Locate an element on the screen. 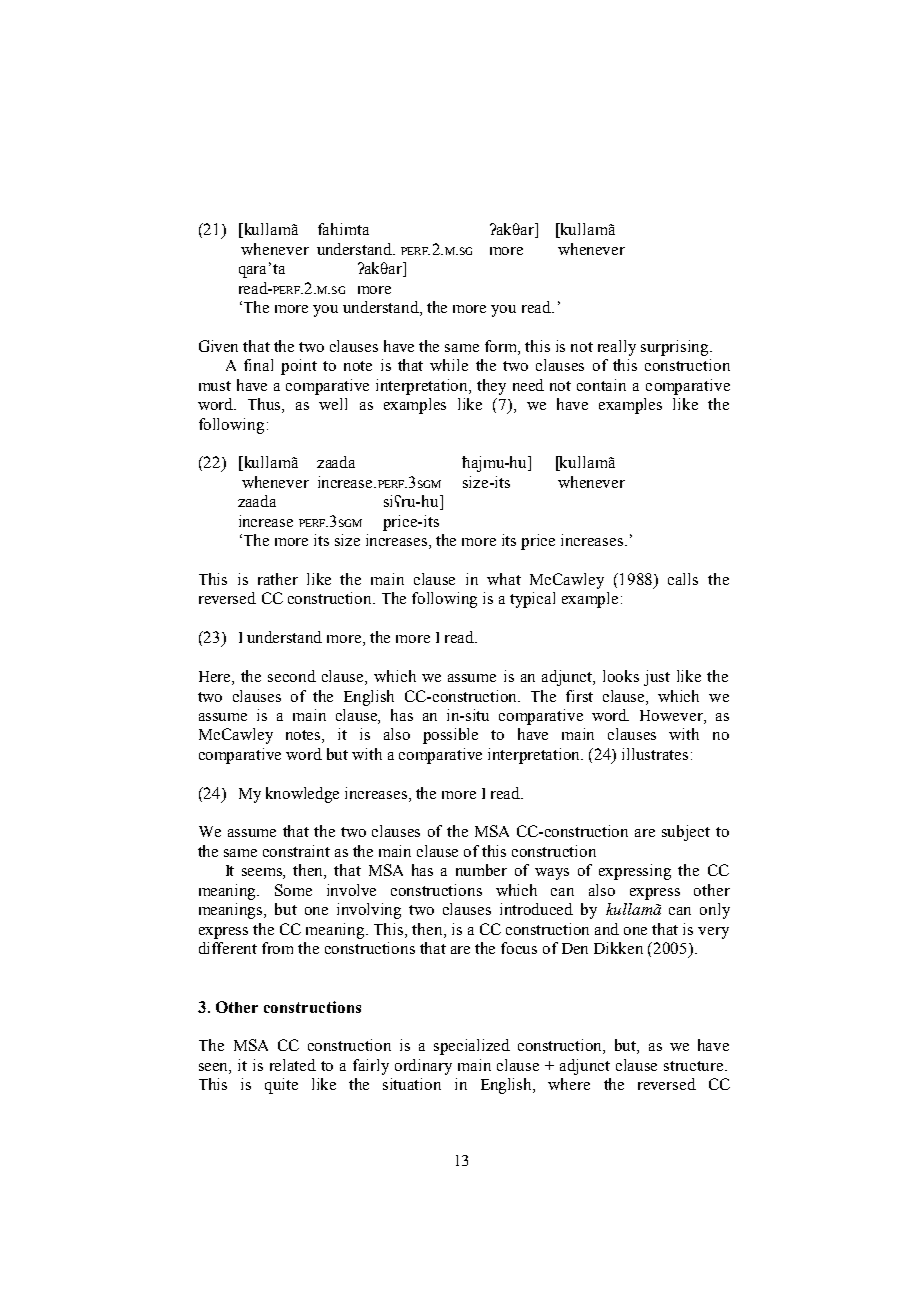 This screenshot has width=924, height=1308. final is located at coordinates (258, 365).
